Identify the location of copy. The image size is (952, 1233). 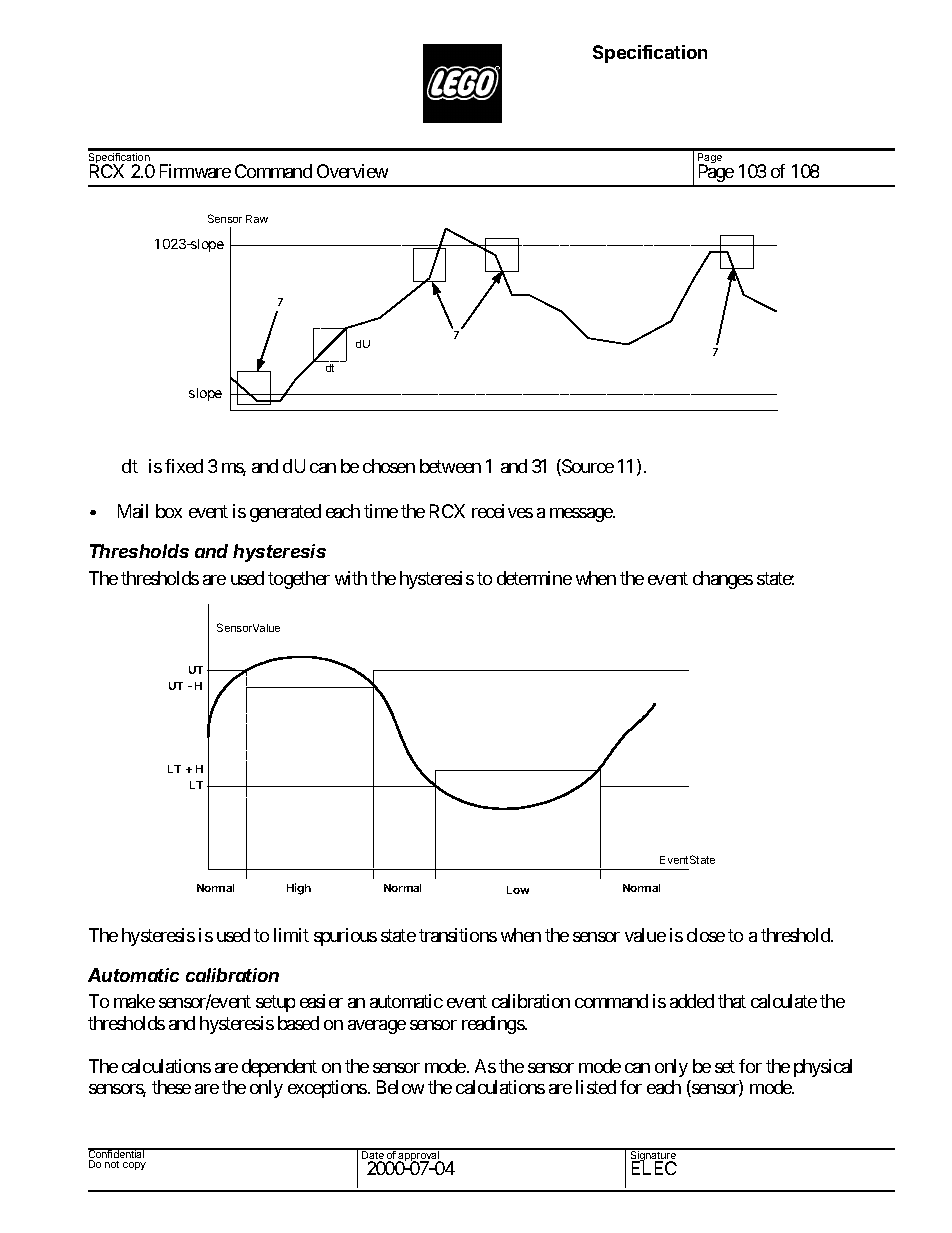
(134, 1166).
